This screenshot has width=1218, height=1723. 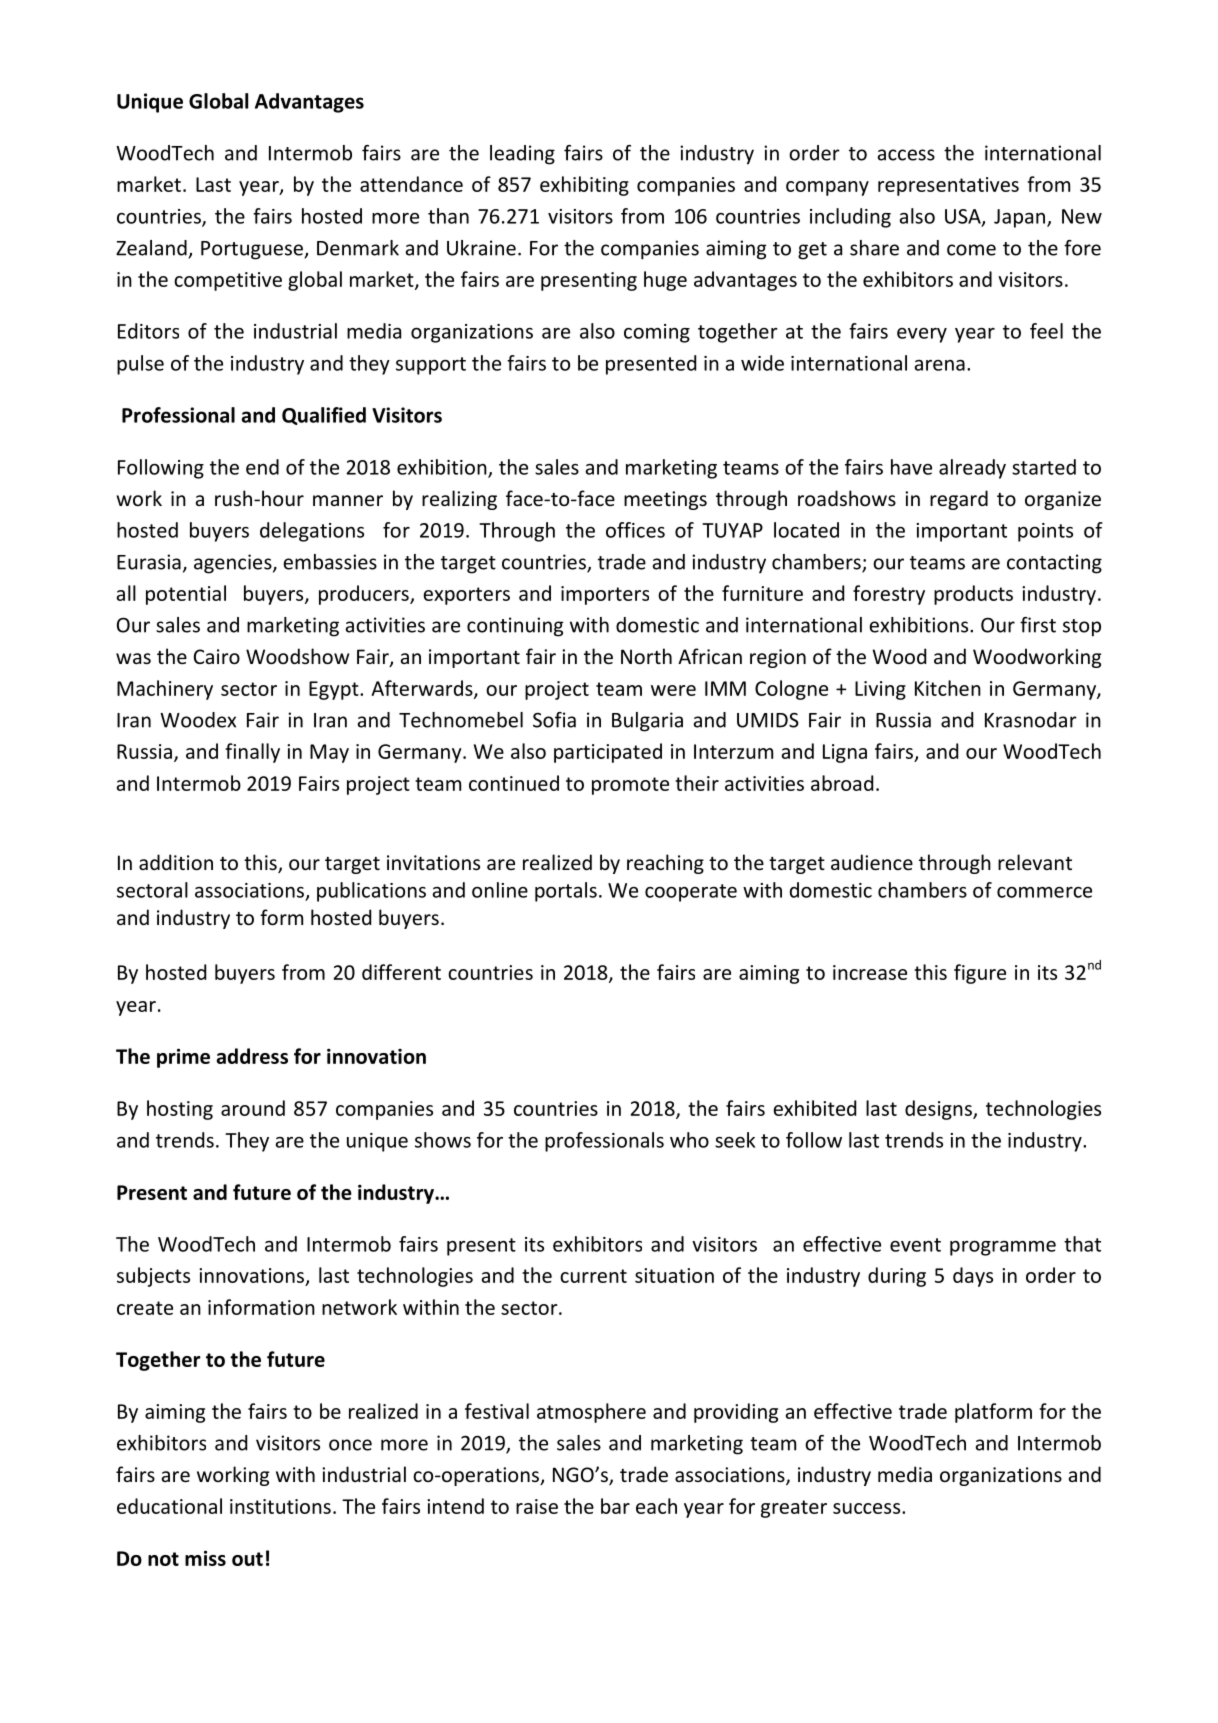 What do you see at coordinates (584, 186) in the screenshot?
I see `exhibiting` at bounding box center [584, 186].
